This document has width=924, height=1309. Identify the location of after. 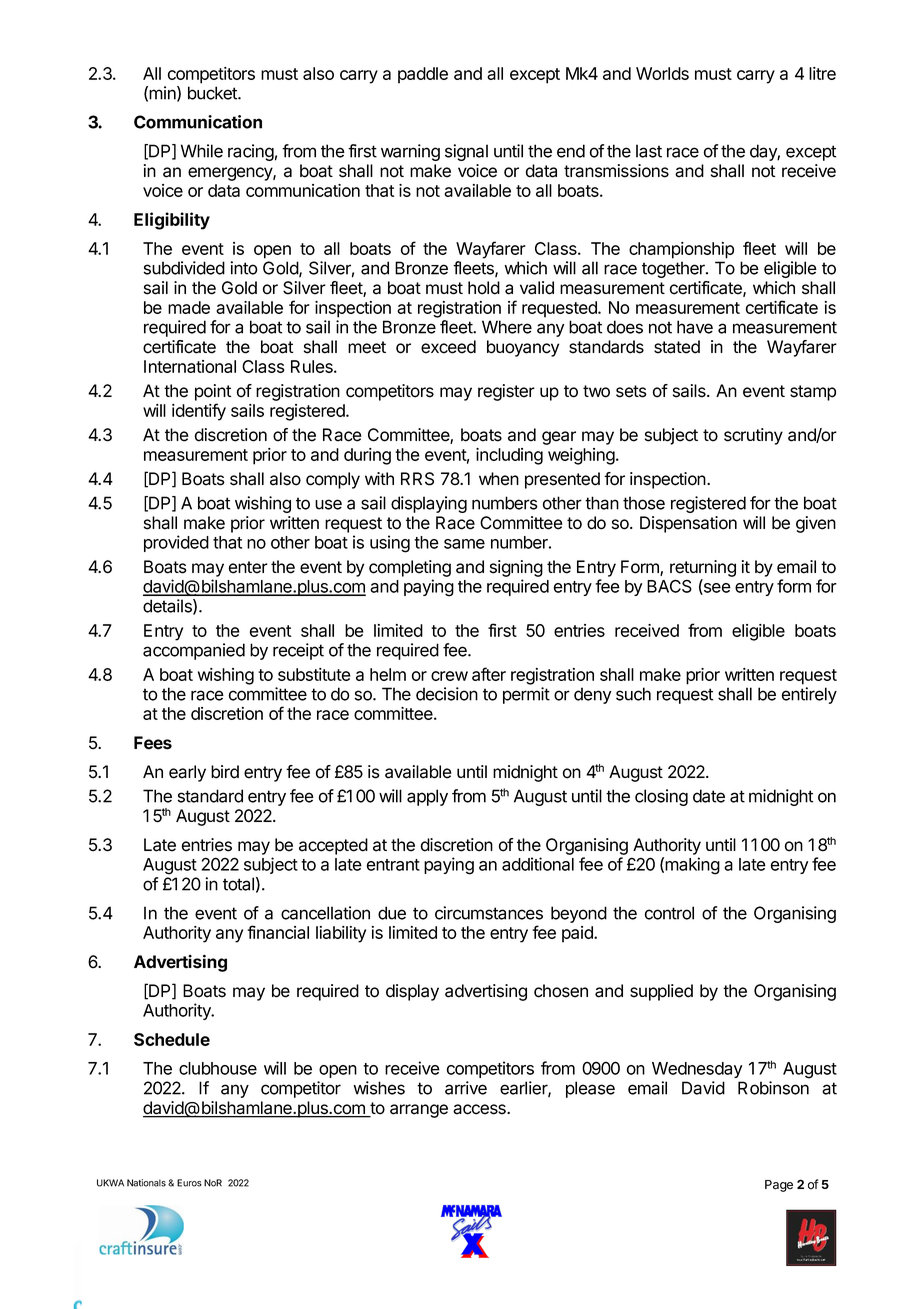
(489, 674).
